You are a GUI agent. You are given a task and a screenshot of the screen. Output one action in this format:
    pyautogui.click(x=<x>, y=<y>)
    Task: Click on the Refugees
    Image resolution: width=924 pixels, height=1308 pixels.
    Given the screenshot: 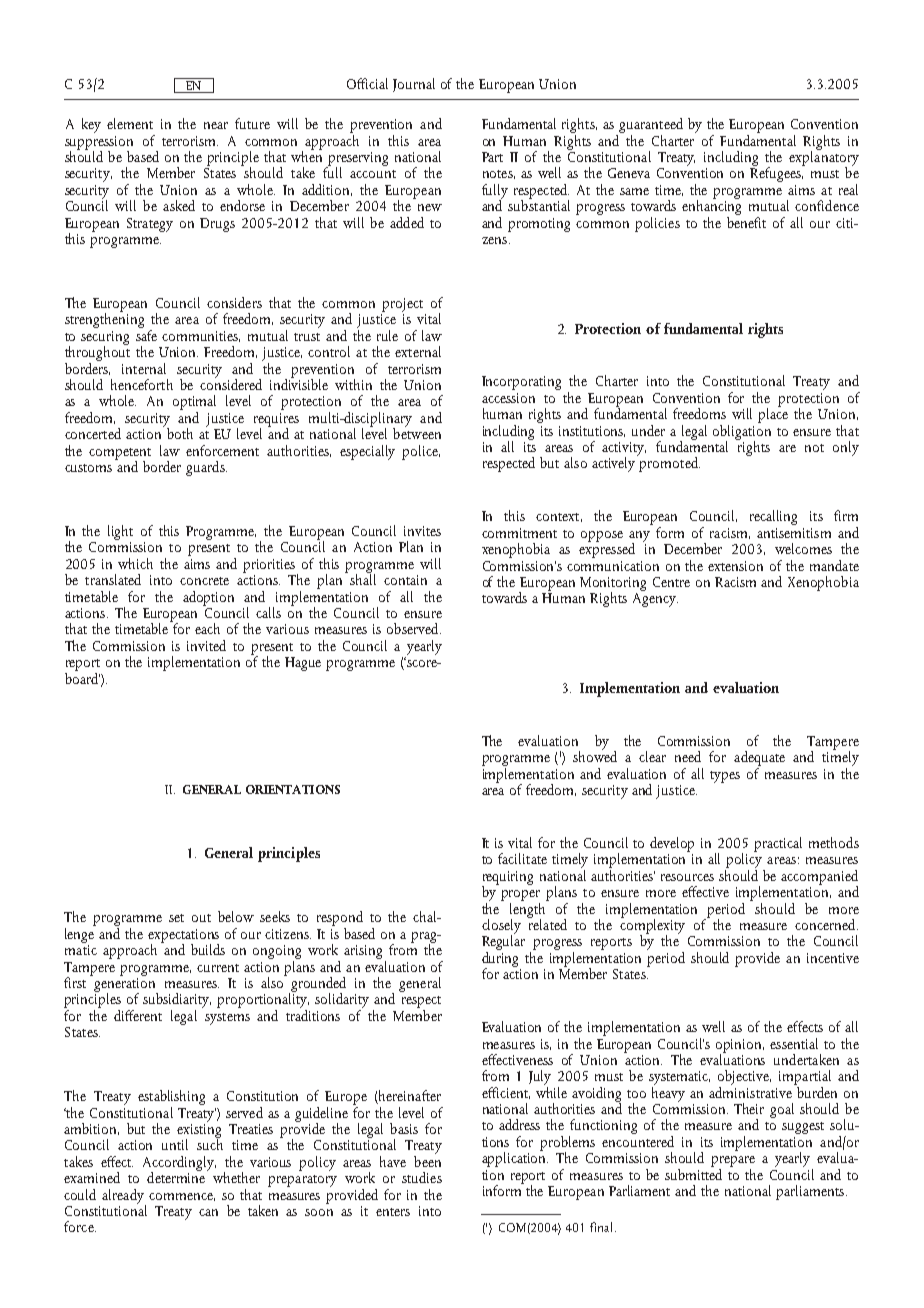 What is the action you would take?
    pyautogui.click(x=777, y=173)
